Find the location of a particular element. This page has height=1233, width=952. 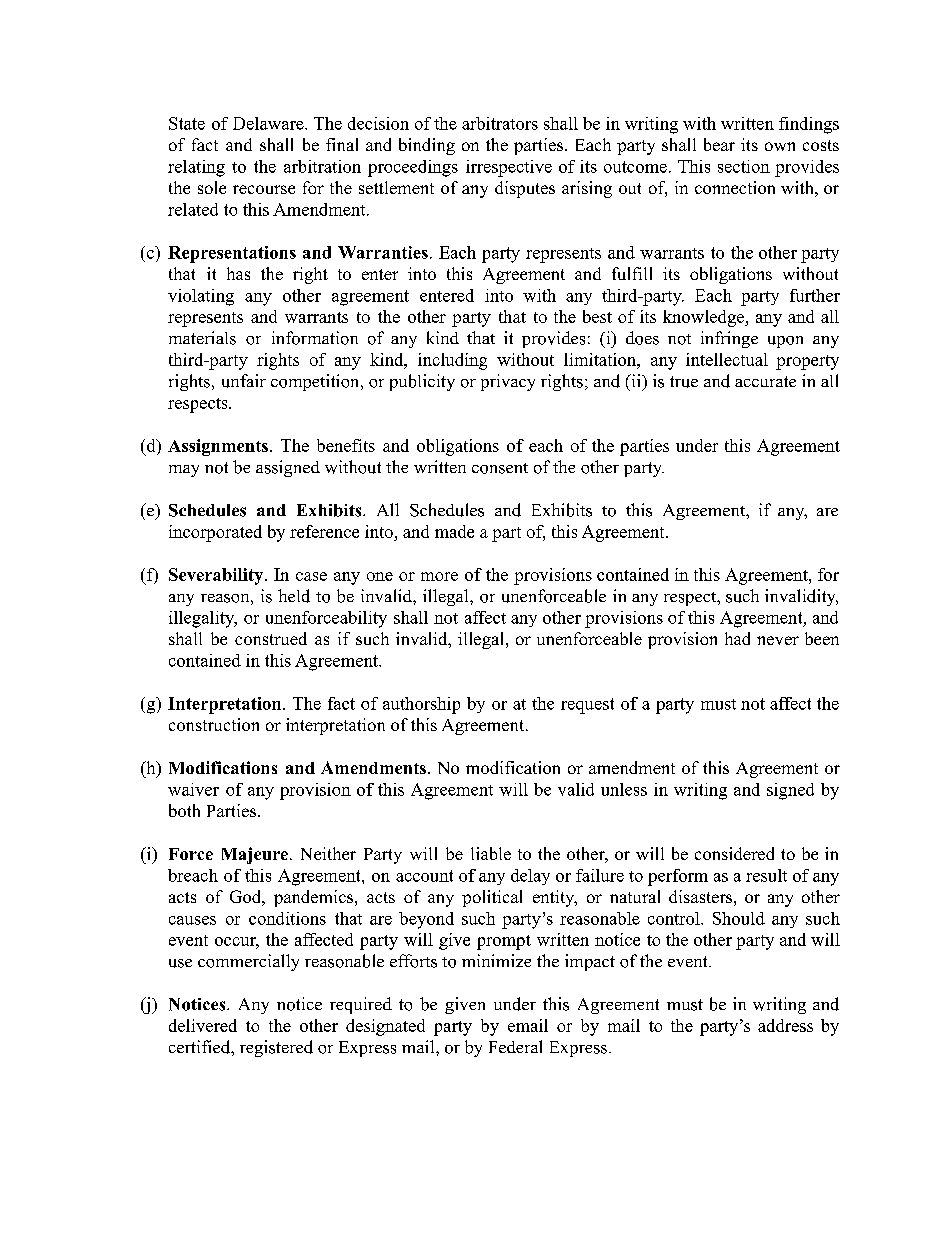

registered is located at coordinates (276, 1048).
